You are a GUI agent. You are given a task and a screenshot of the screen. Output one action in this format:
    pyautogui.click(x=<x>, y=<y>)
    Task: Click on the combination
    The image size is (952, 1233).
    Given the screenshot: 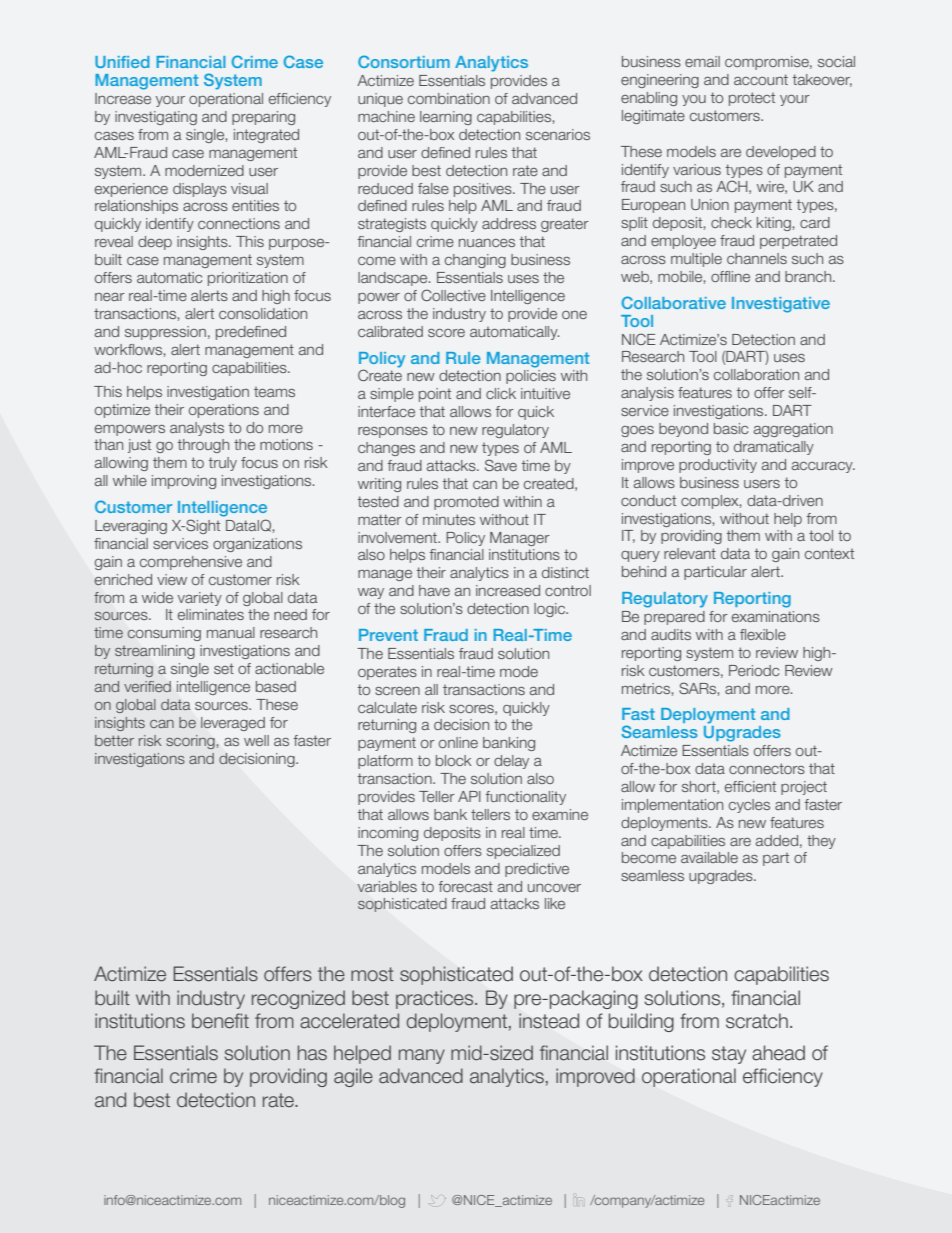 What is the action you would take?
    pyautogui.click(x=449, y=98)
